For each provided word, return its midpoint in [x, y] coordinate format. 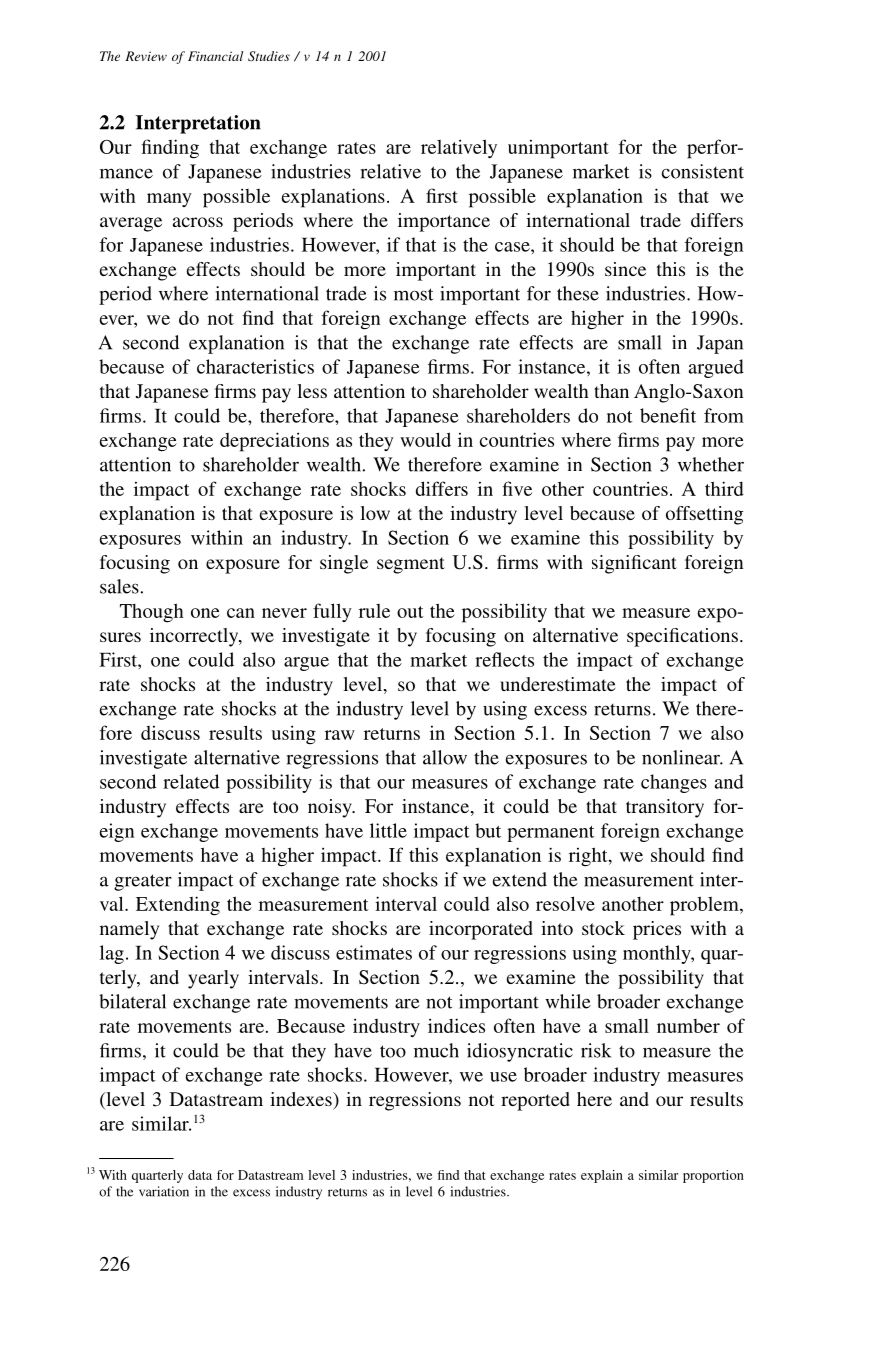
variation [164, 1191]
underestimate [557, 684]
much [436, 1050]
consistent [703, 171]
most [413, 294]
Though [152, 613]
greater [143, 882]
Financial [215, 56]
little [388, 830]
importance [444, 222]
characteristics [255, 366]
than [611, 391]
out [410, 612]
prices [657, 930]
